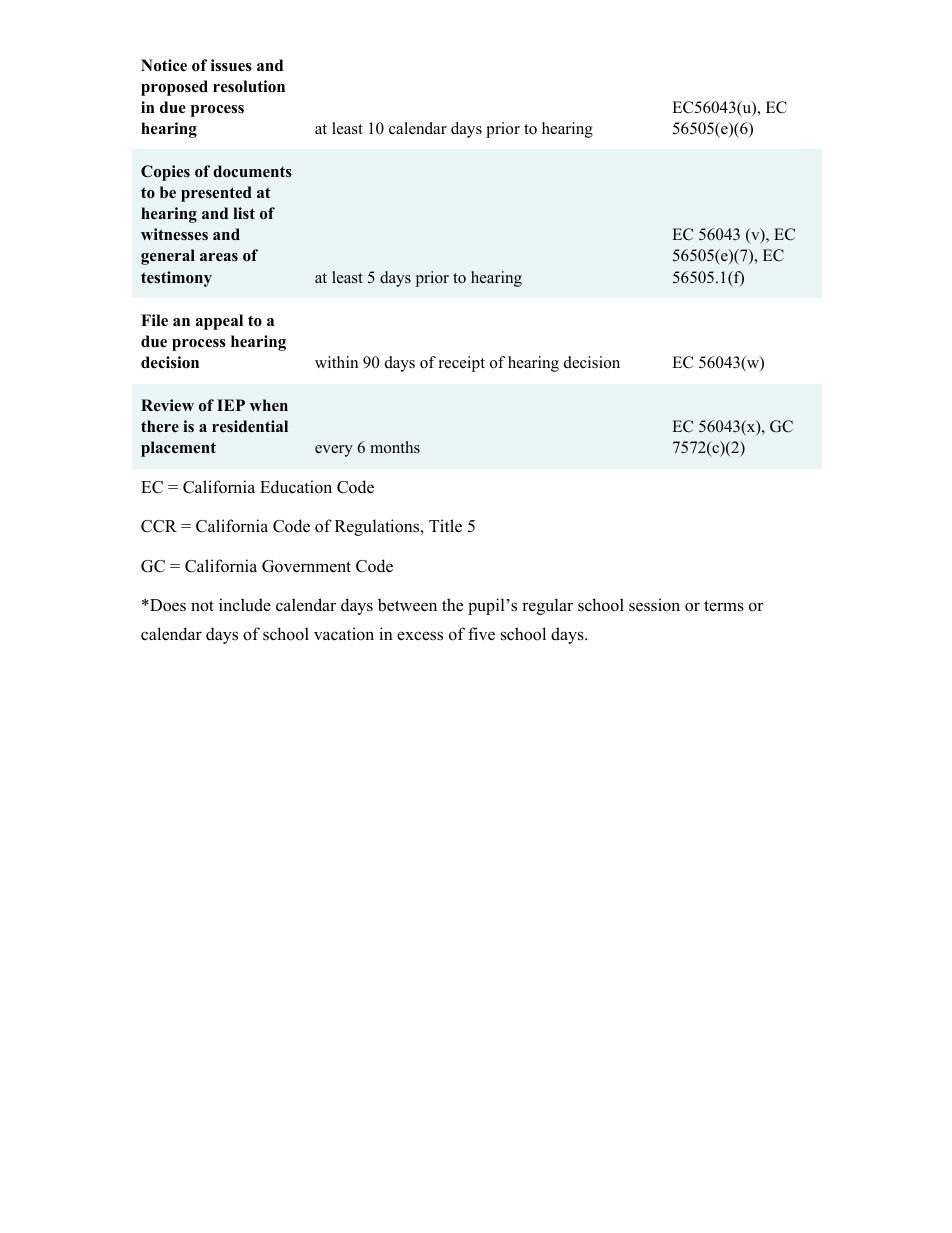  I want to click on documents, so click(252, 171).
